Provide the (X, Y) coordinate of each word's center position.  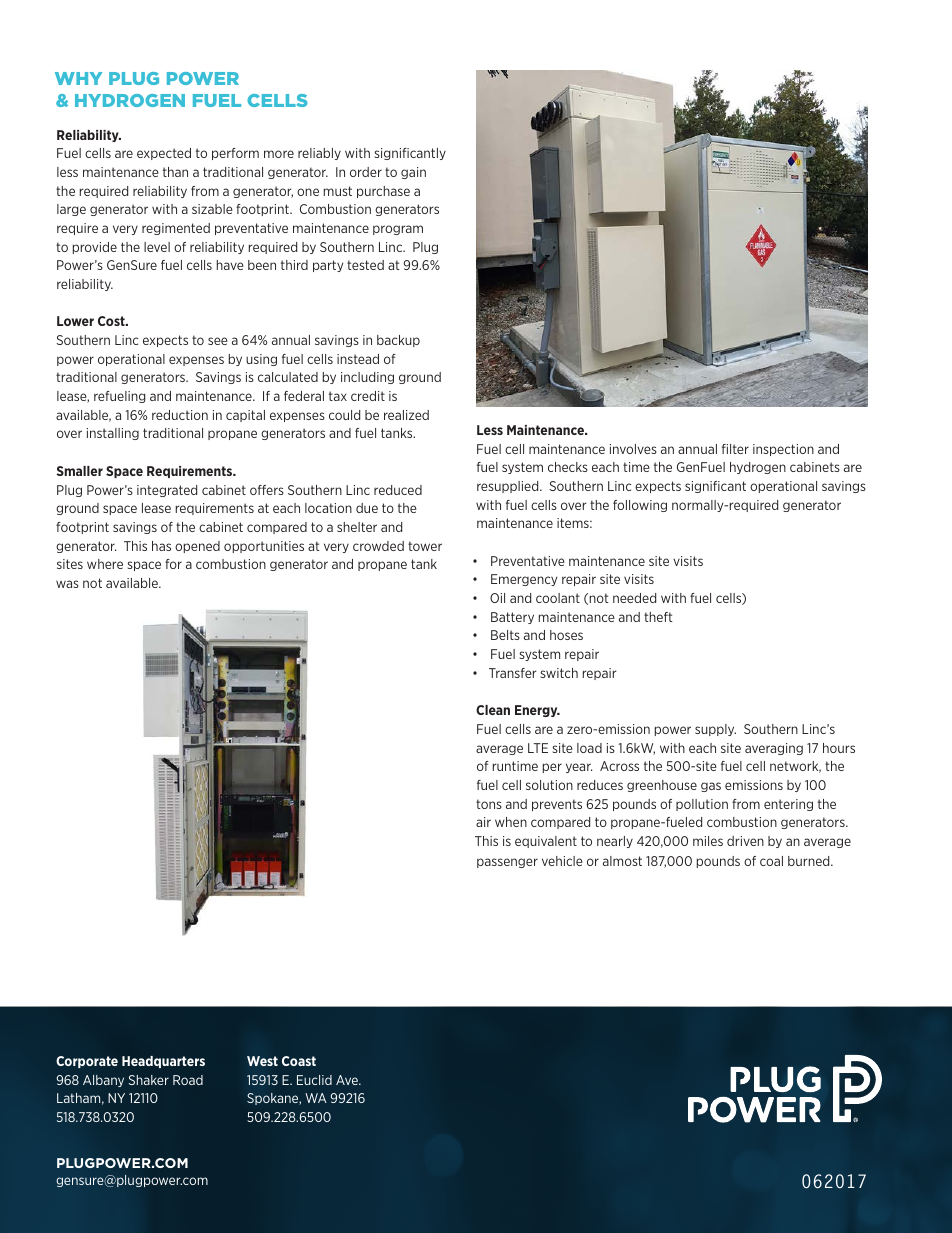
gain (413, 173)
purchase (383, 192)
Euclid (314, 1080)
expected (164, 154)
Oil (497, 598)
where (105, 564)
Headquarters (163, 1062)
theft (658, 617)
